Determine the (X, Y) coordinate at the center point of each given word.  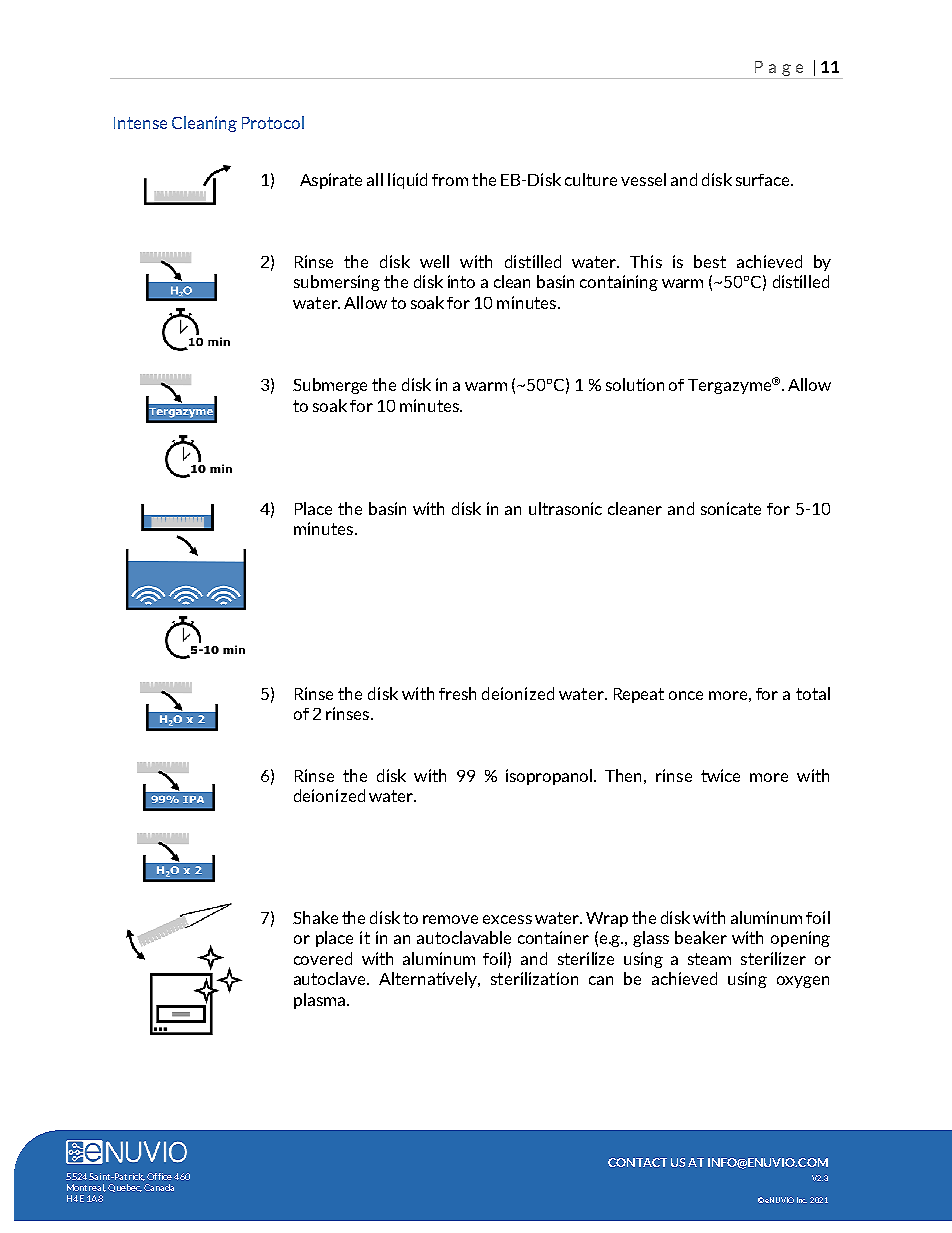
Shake (315, 917)
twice (720, 775)
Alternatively (429, 980)
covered (323, 958)
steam (709, 959)
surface (764, 180)
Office (159, 1176)
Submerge (330, 386)
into (461, 281)
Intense (140, 123)
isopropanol (550, 777)
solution (635, 384)
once (686, 695)
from (450, 180)
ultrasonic (565, 508)
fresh (457, 693)
